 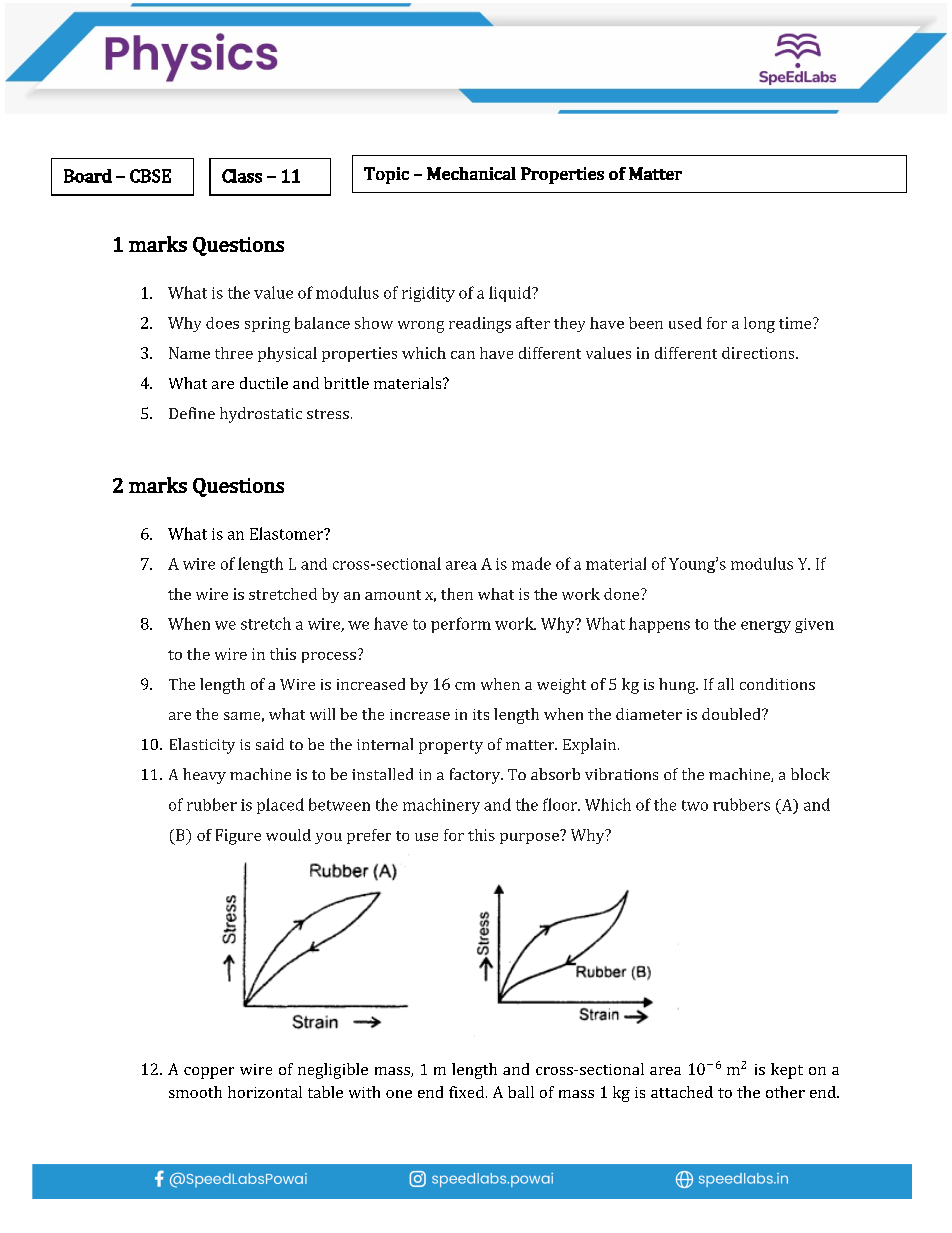 What do you see at coordinates (463, 355) in the screenshot?
I see `can` at bounding box center [463, 355].
